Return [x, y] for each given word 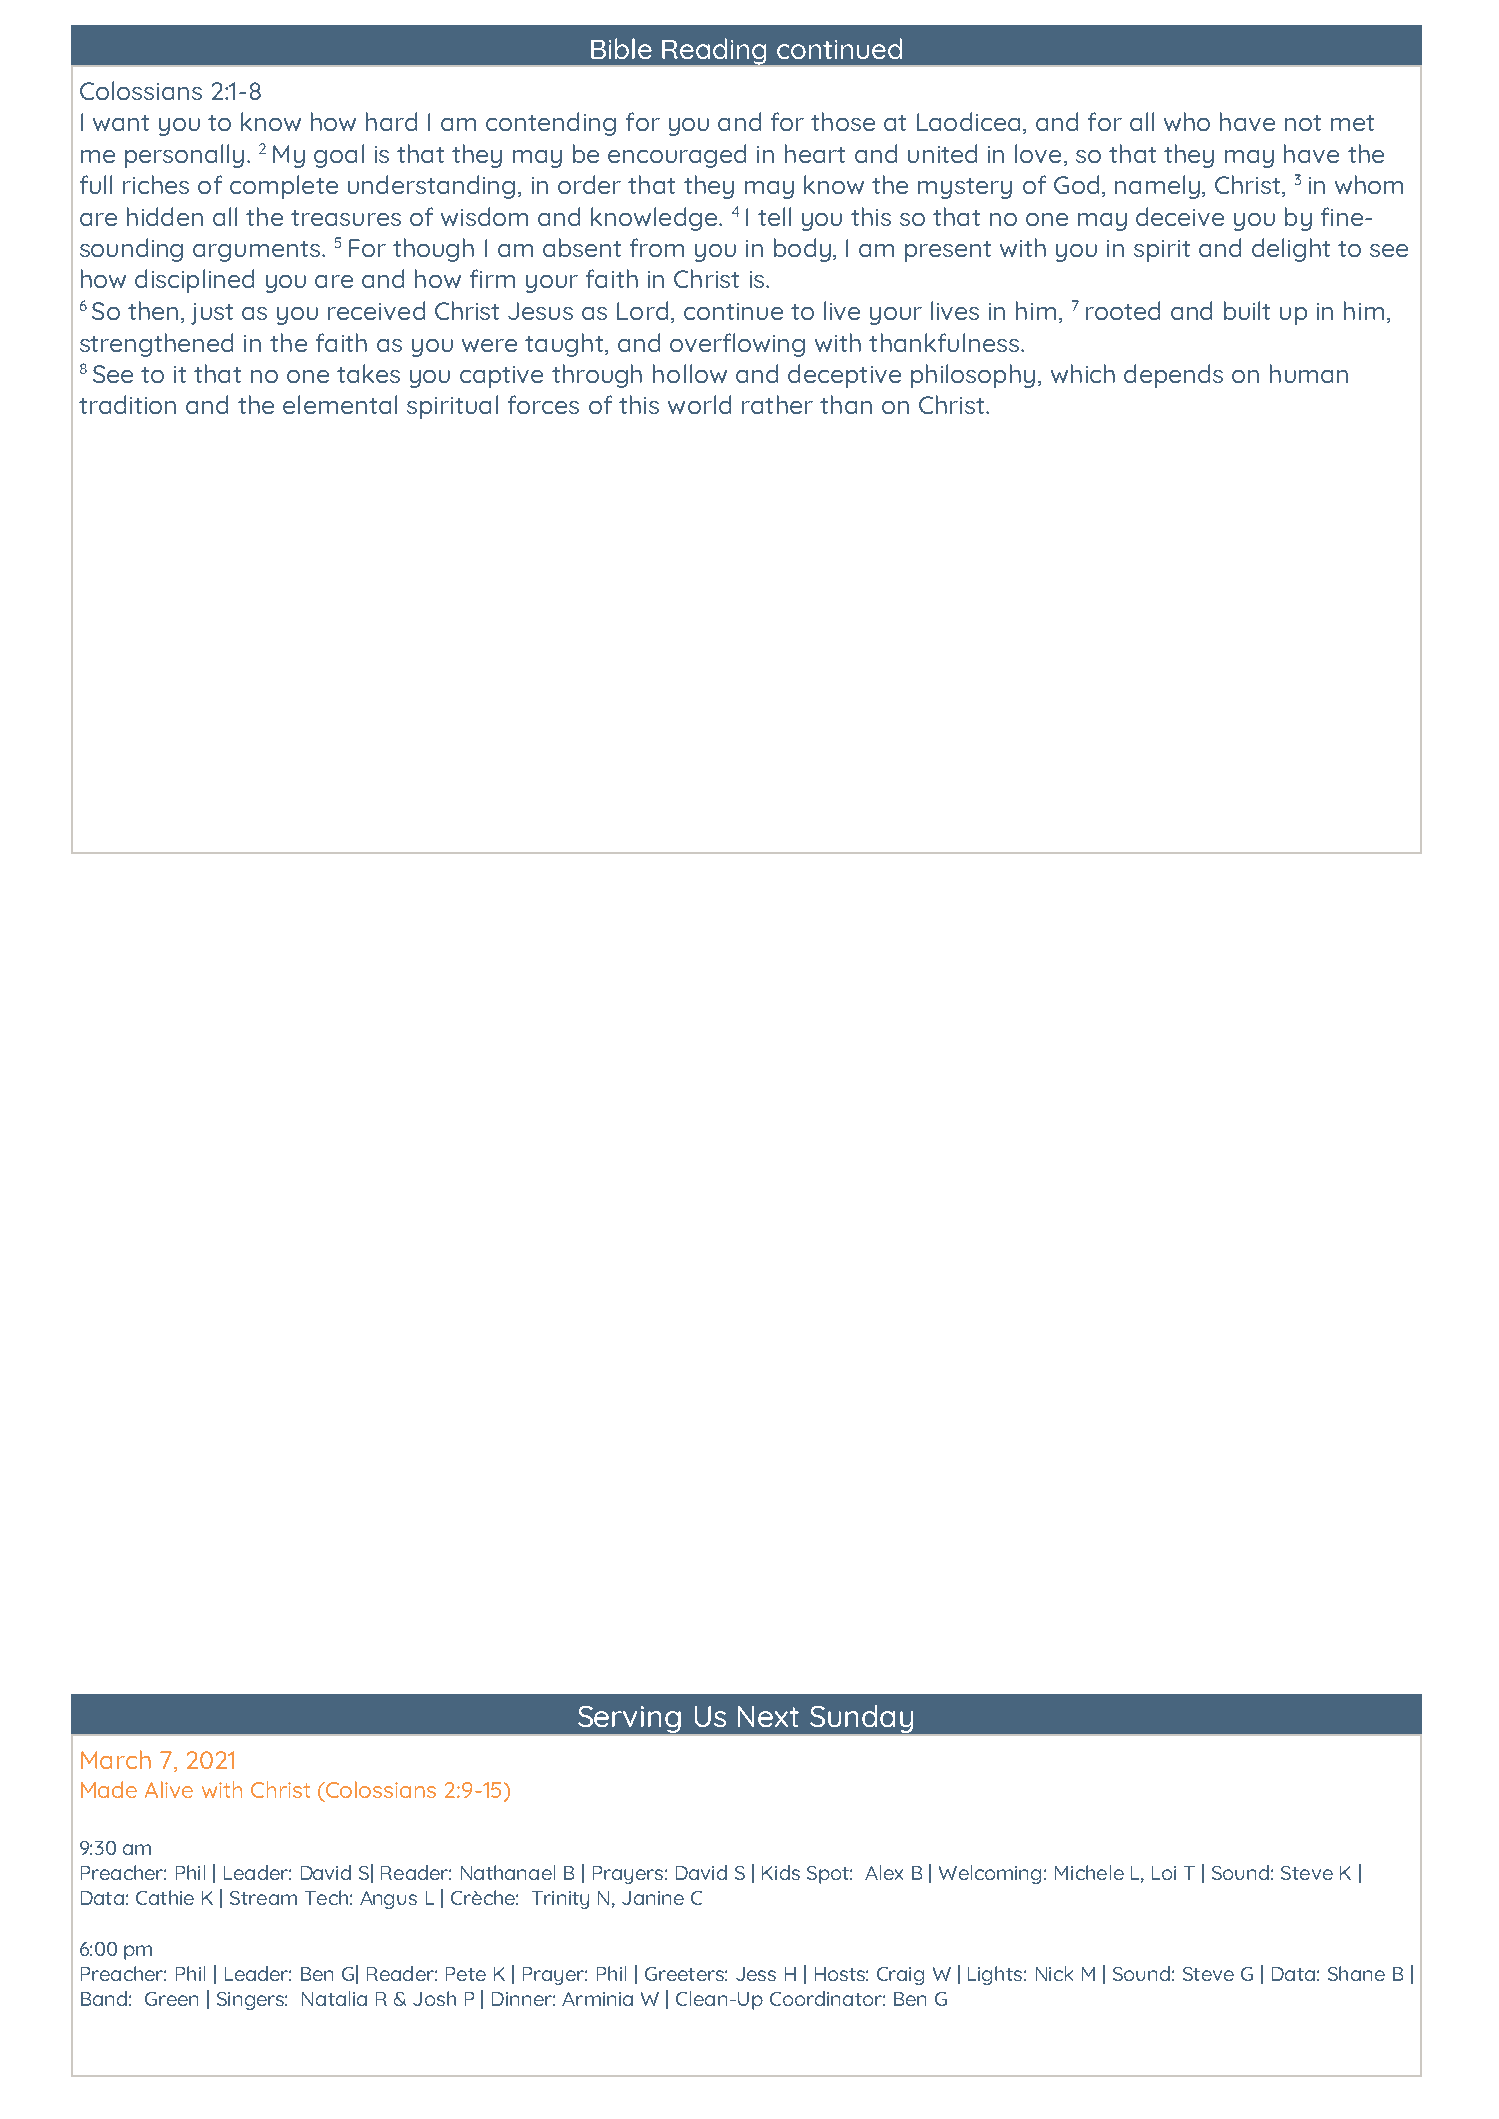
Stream [263, 1898]
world [699, 404]
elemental [340, 404]
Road [1154, 137]
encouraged [677, 156]
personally [184, 156]
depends [1173, 376]
